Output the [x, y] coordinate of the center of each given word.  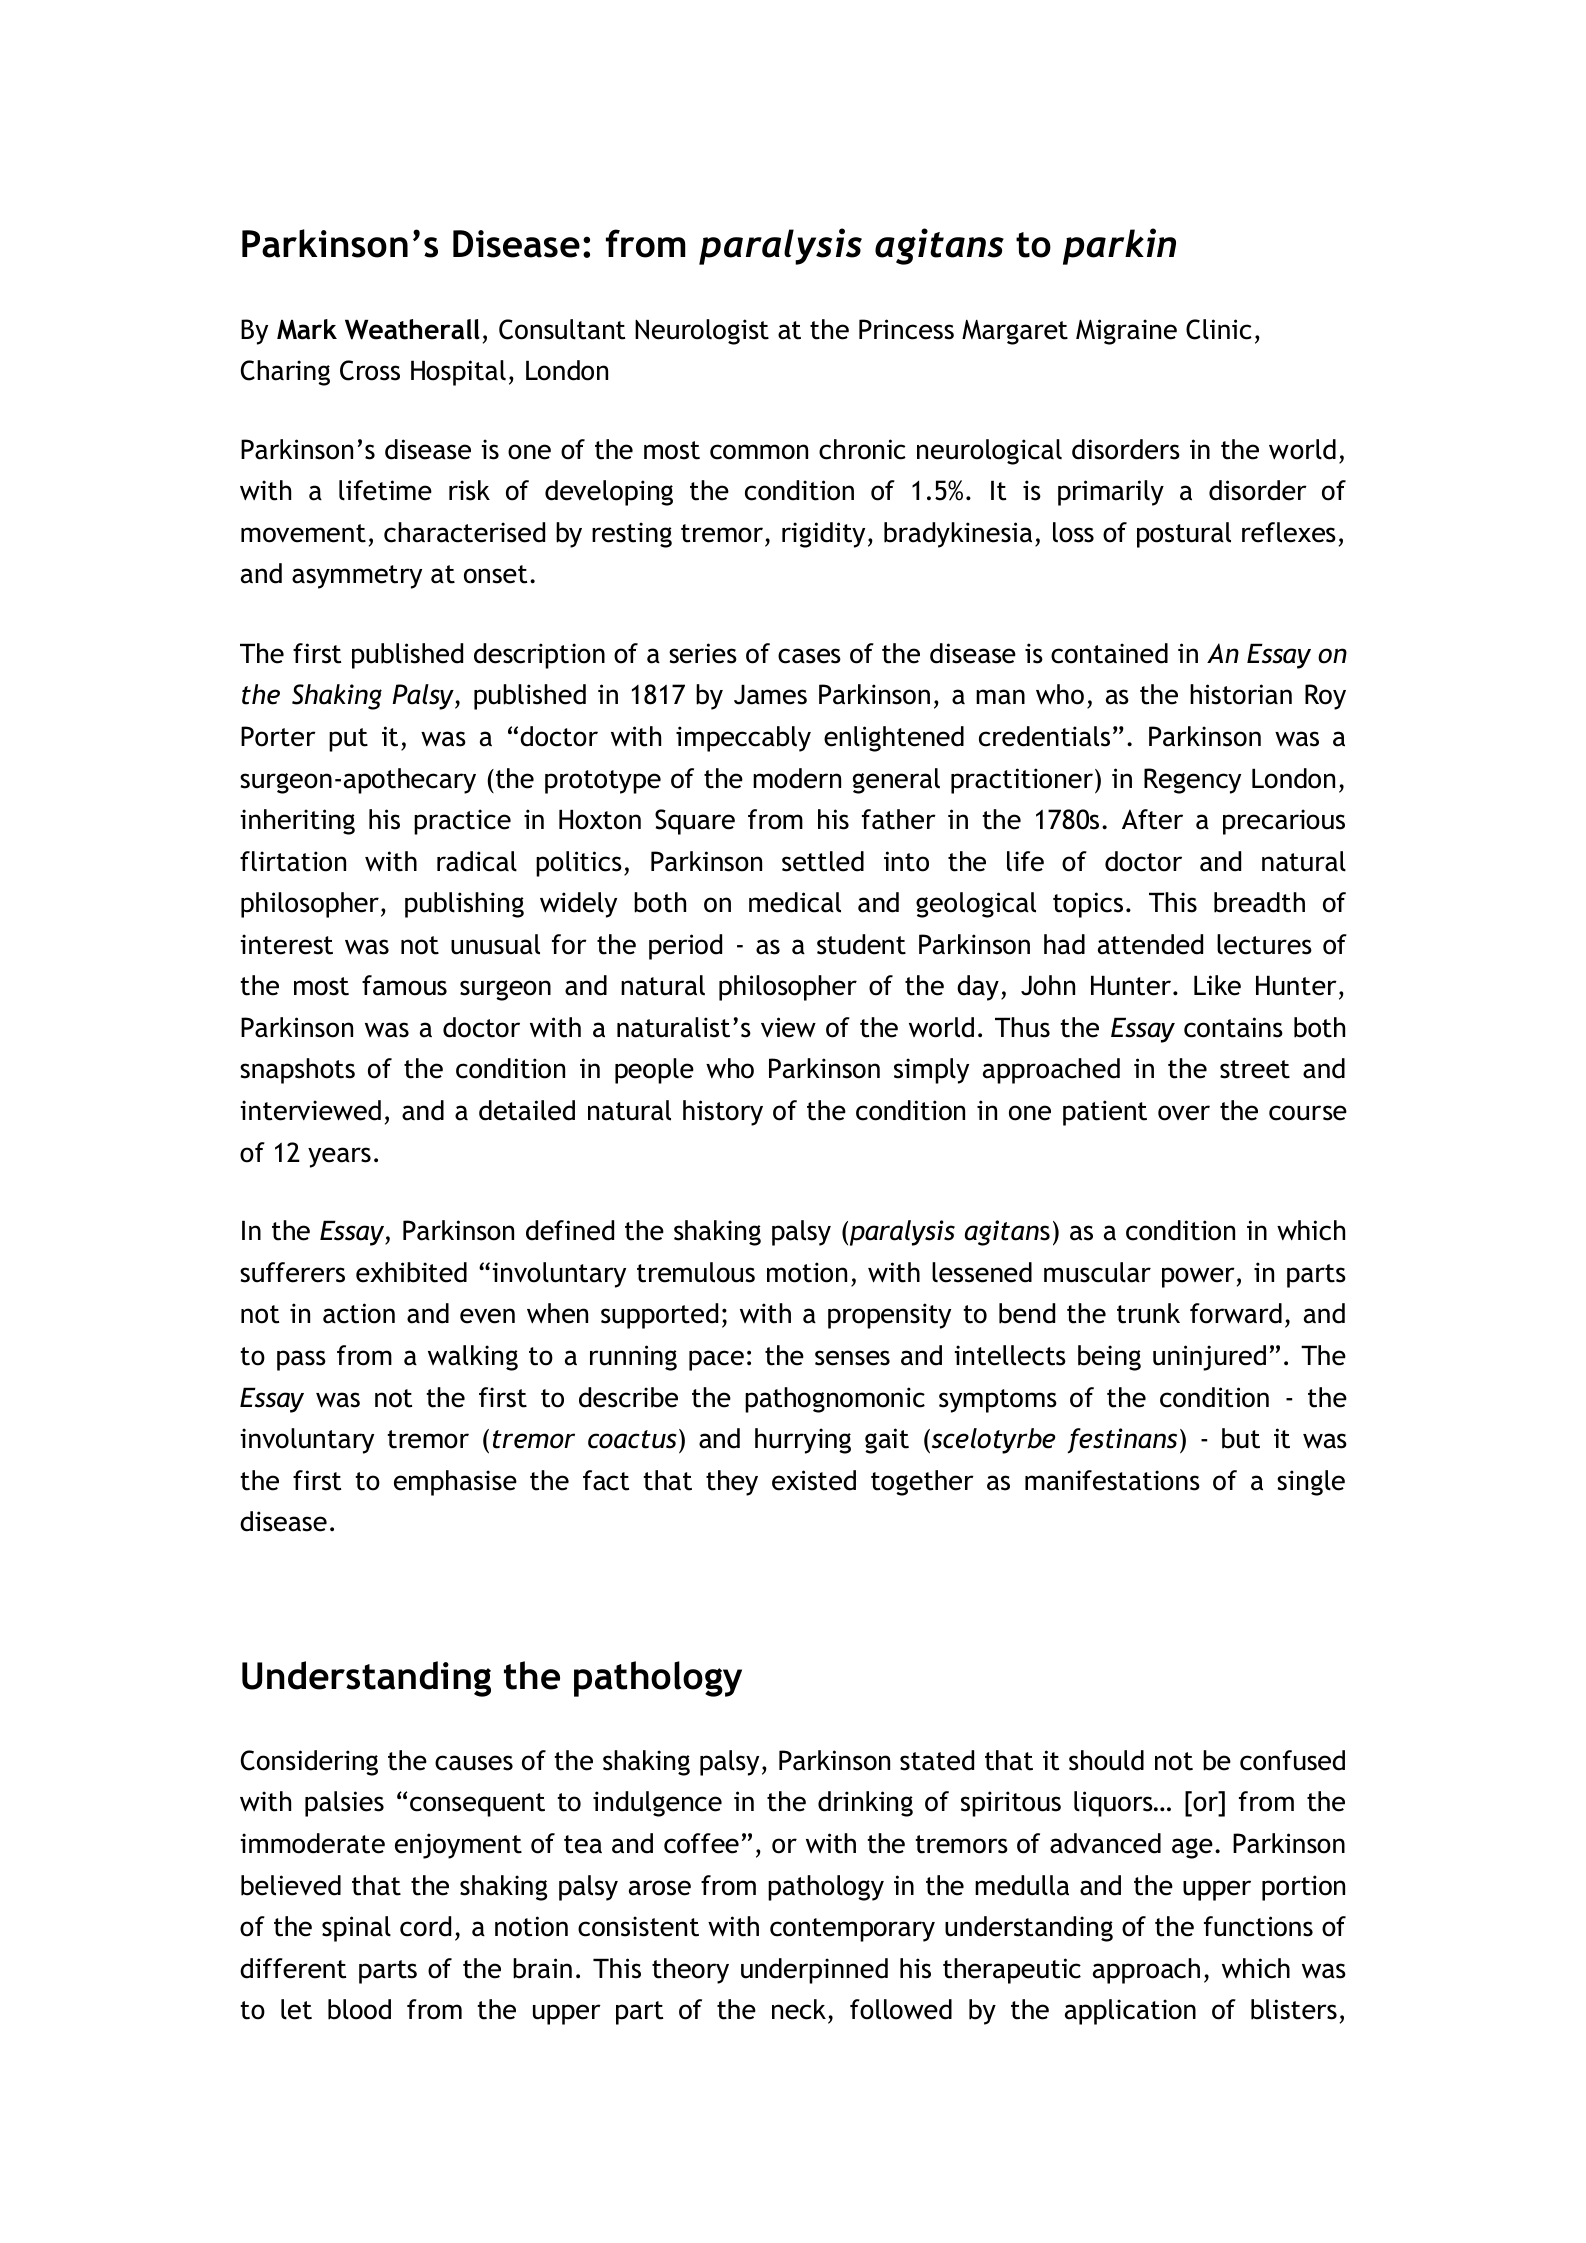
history [723, 1113]
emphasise [455, 1483]
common [759, 452]
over [1184, 1113]
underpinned [814, 1971]
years [339, 1157]
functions [1258, 1926]
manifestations [1112, 1480]
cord [425, 1926]
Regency [1192, 781]
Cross [370, 370]
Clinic [1219, 329]
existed [814, 1480]
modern [797, 778]
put [348, 740]
